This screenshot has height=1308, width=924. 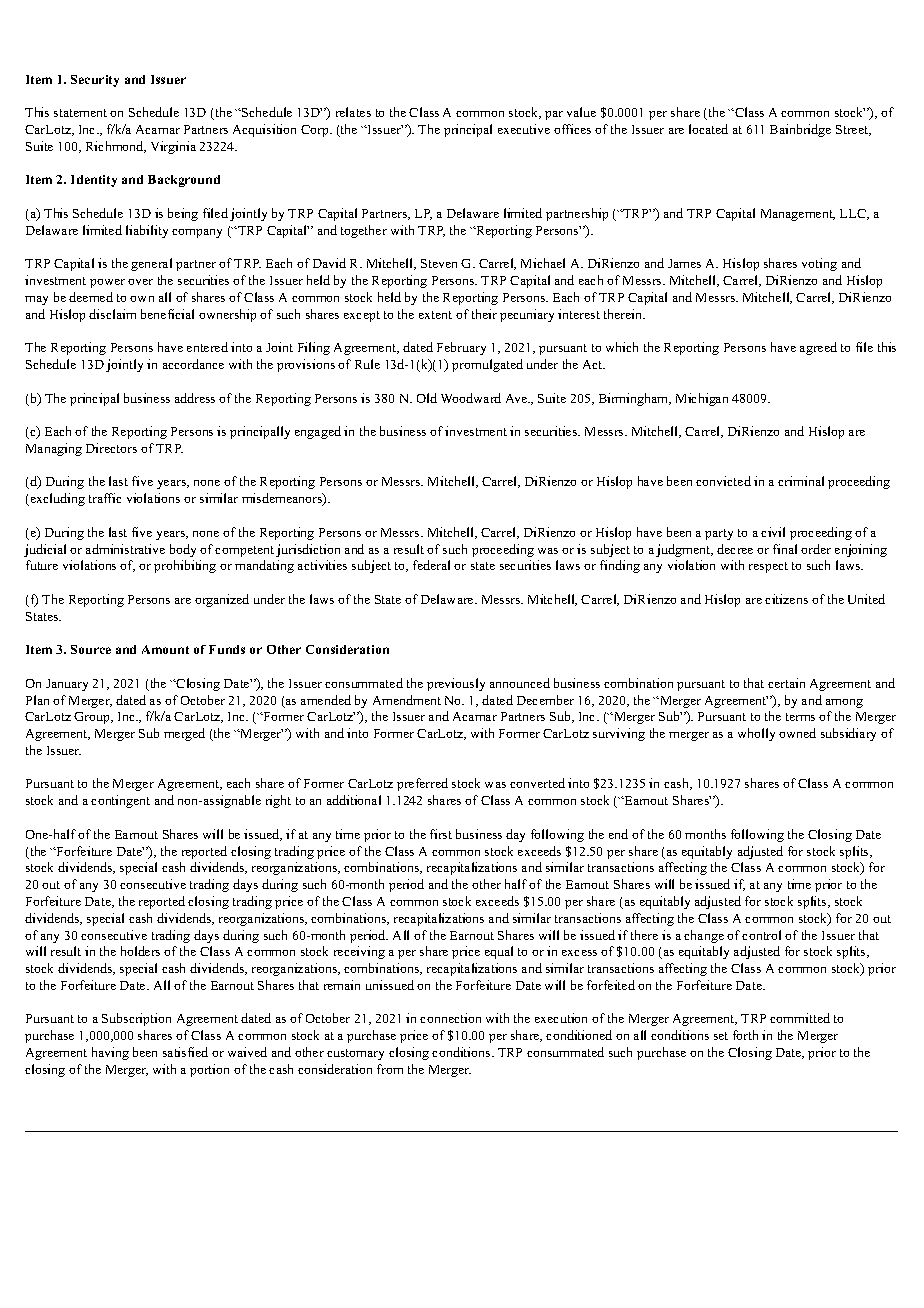 What do you see at coordinates (431, 565) in the screenshot?
I see `federal` at bounding box center [431, 565].
